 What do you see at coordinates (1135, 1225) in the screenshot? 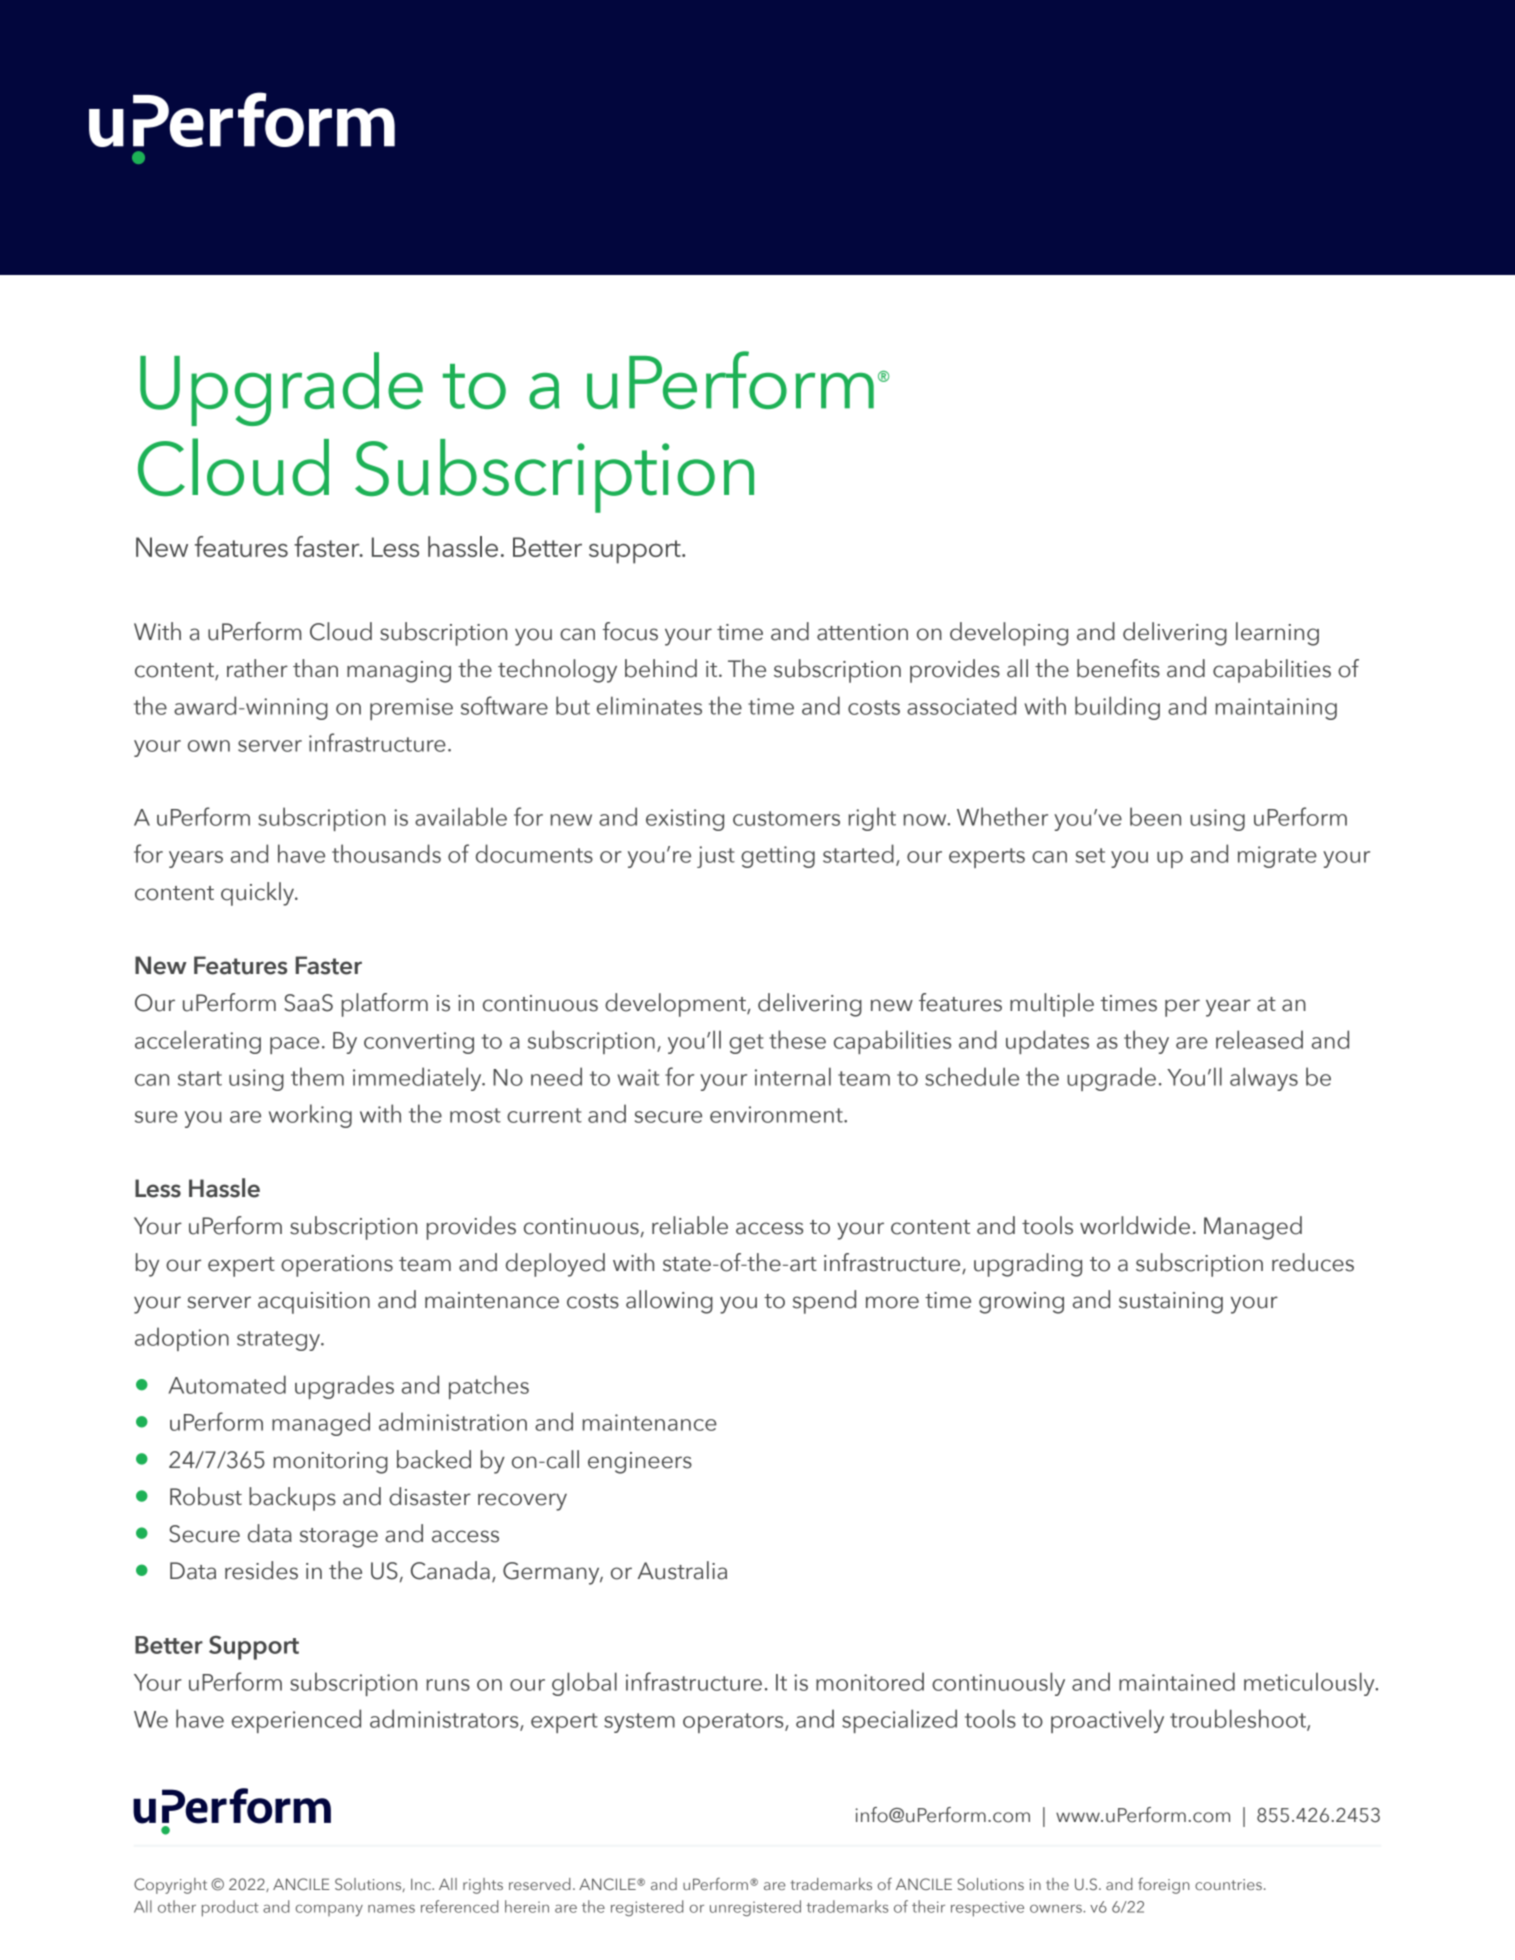
I see `worldwide` at bounding box center [1135, 1225].
